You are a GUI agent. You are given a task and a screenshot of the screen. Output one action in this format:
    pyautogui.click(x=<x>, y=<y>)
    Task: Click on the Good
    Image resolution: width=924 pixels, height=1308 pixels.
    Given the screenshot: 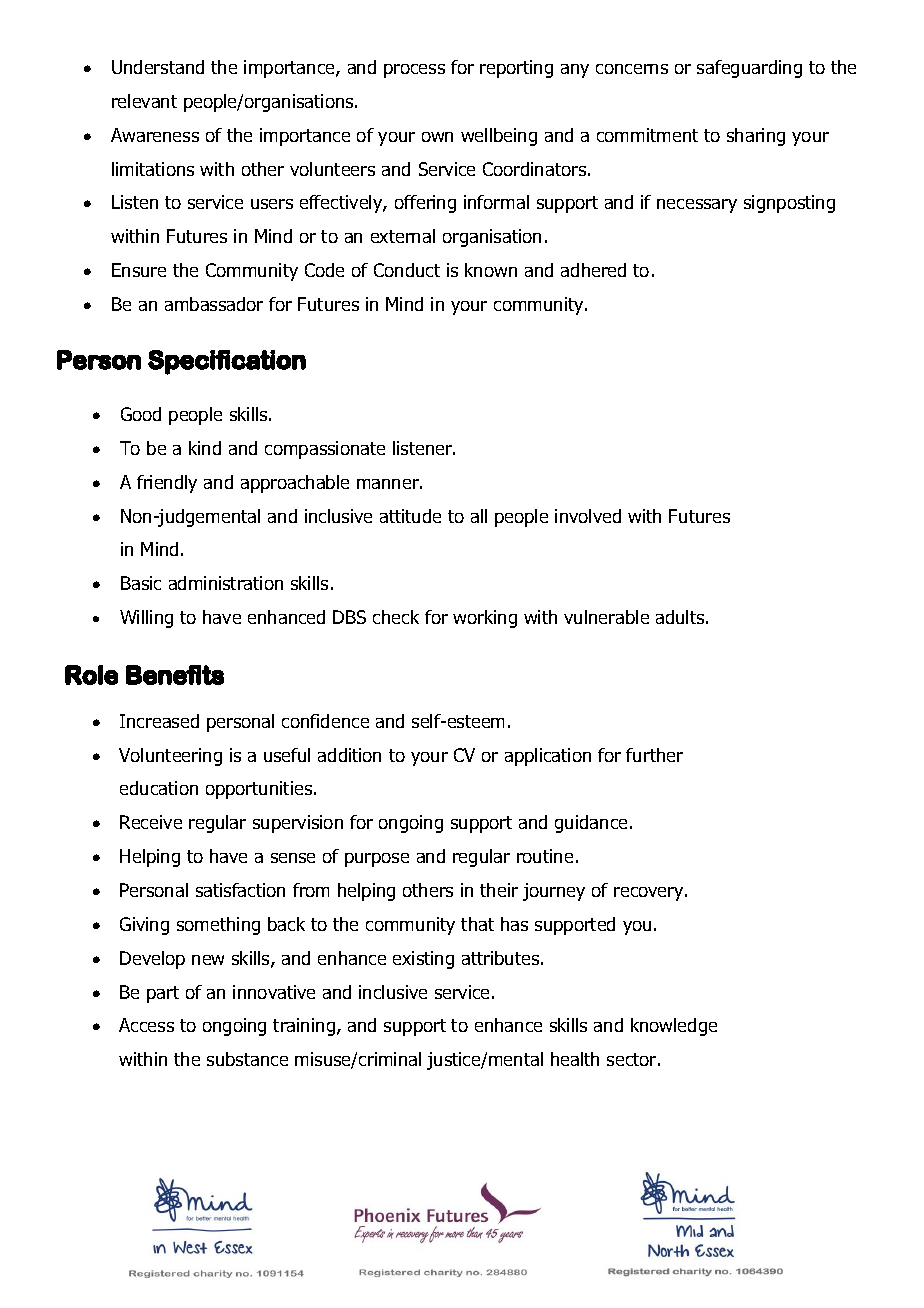 What is the action you would take?
    pyautogui.click(x=141, y=414)
